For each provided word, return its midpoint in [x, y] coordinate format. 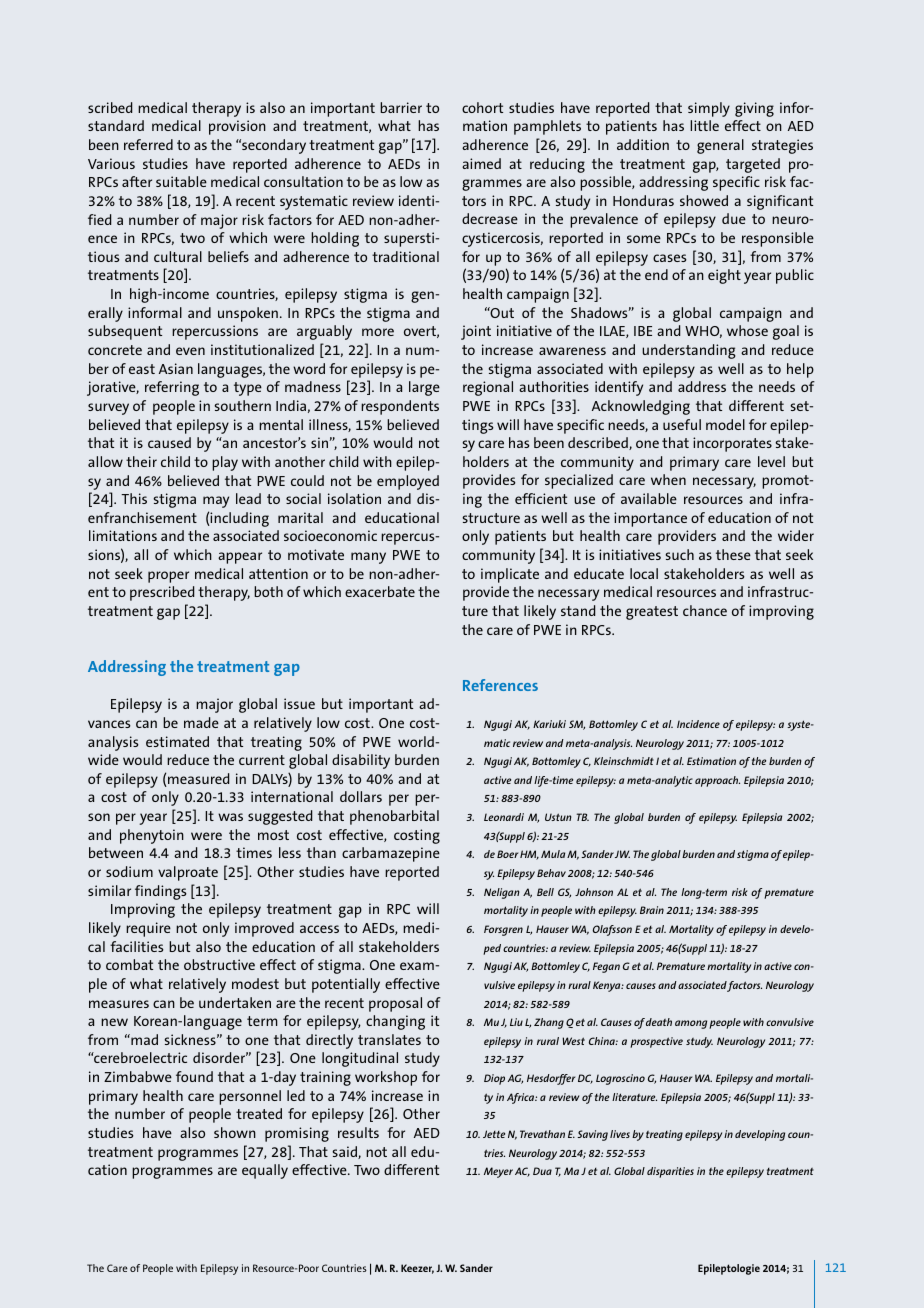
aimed [481, 163]
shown [235, 1132]
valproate [188, 873]
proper [168, 577]
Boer [507, 854]
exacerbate [380, 591]
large [424, 388]
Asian [176, 368]
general [720, 146]
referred [148, 144]
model [725, 424]
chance [705, 610]
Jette [494, 1134]
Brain [652, 910]
